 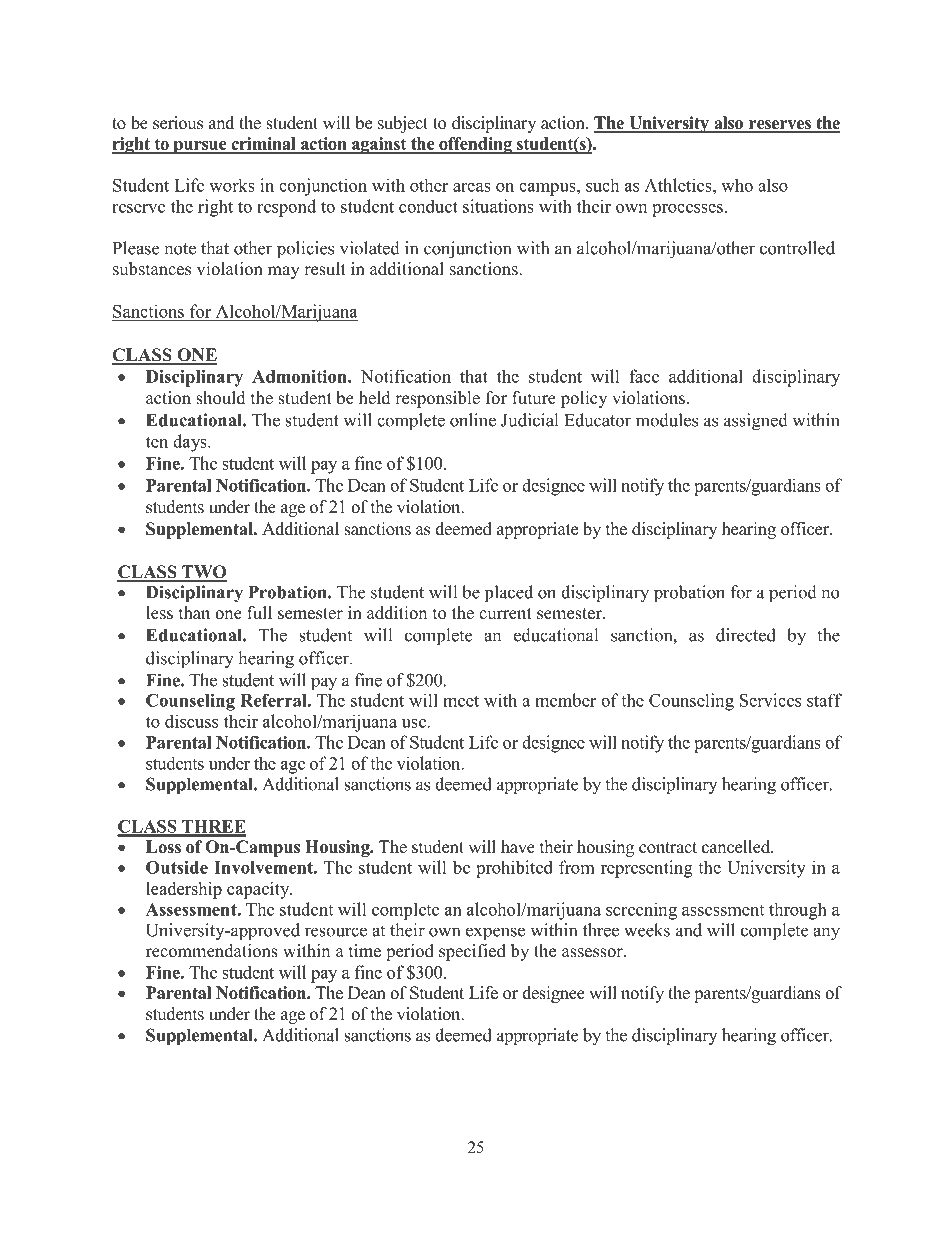 I want to click on offending, so click(x=475, y=145).
